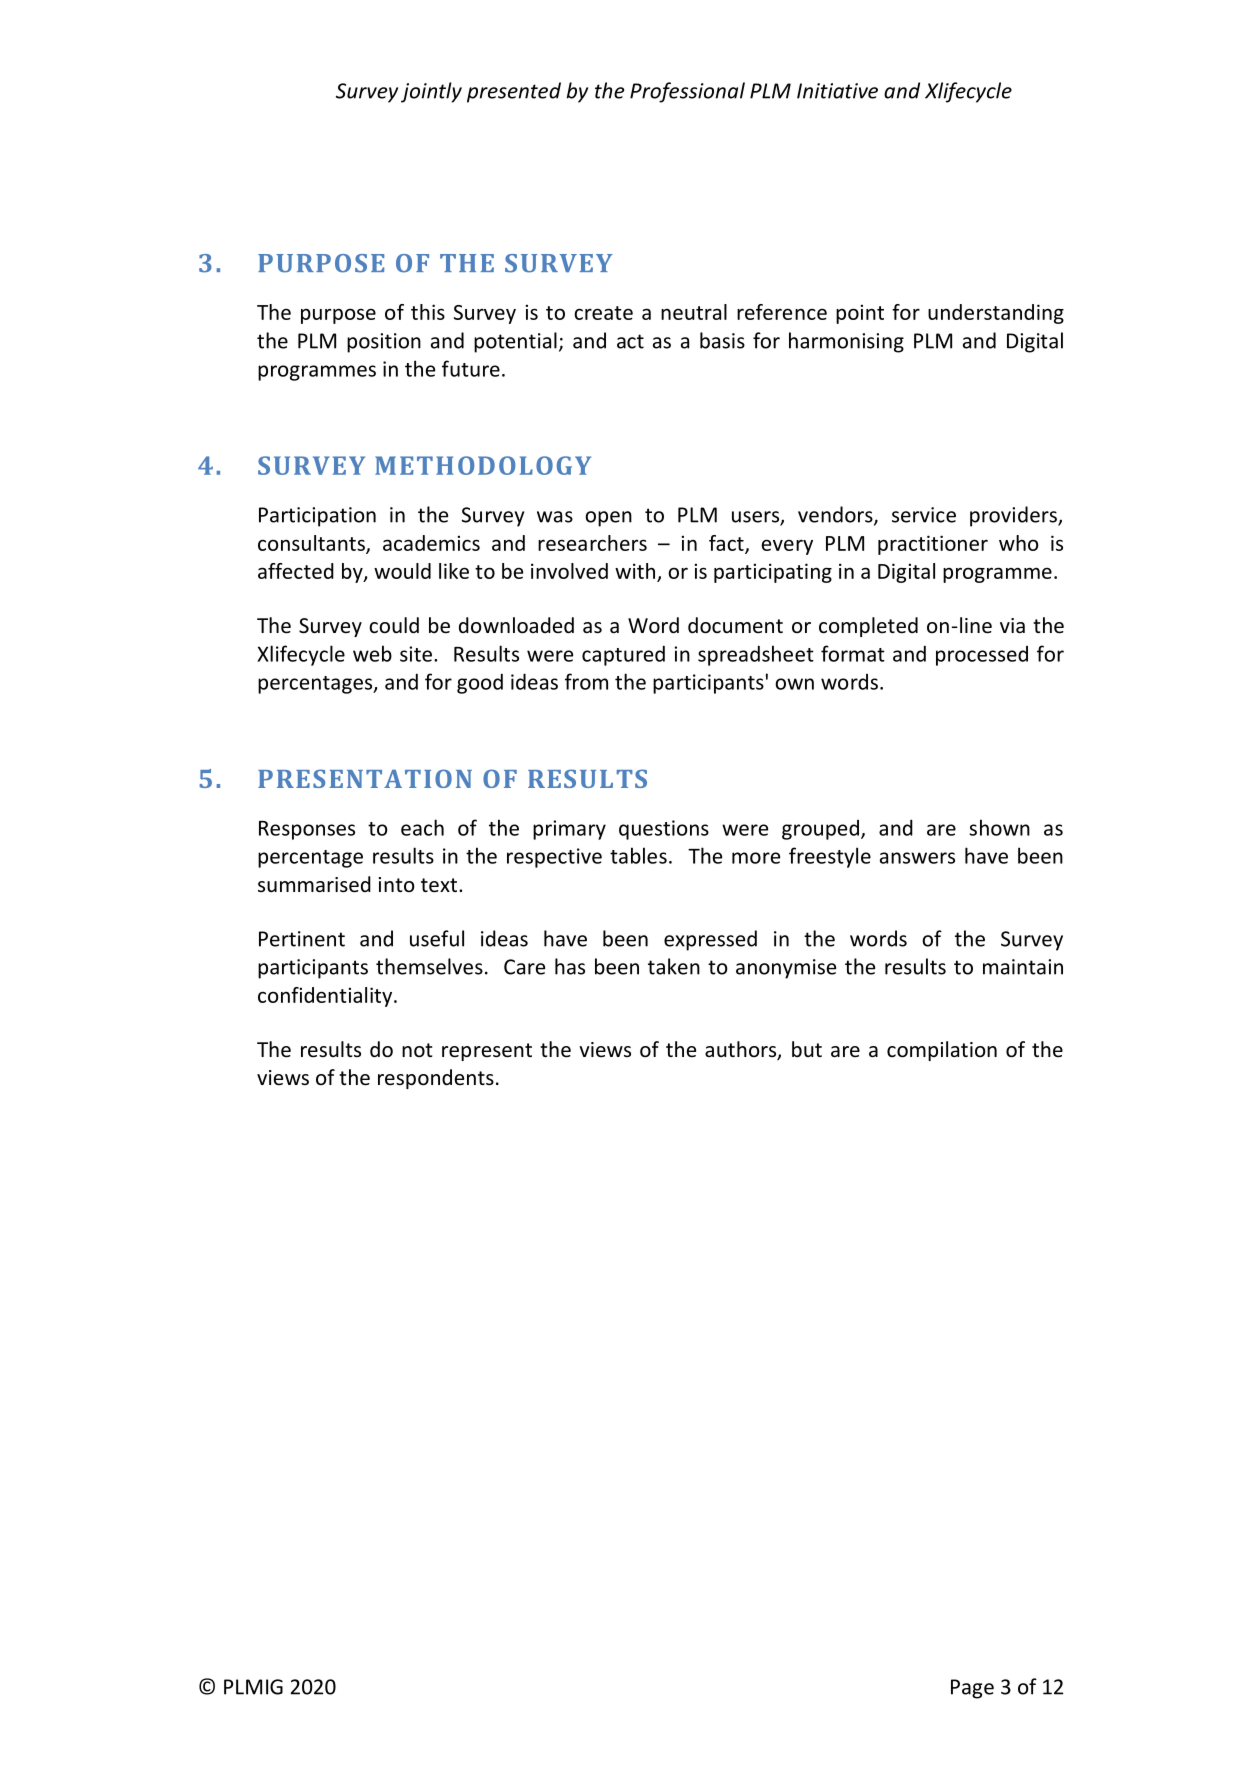  I want to click on captured, so click(623, 655).
